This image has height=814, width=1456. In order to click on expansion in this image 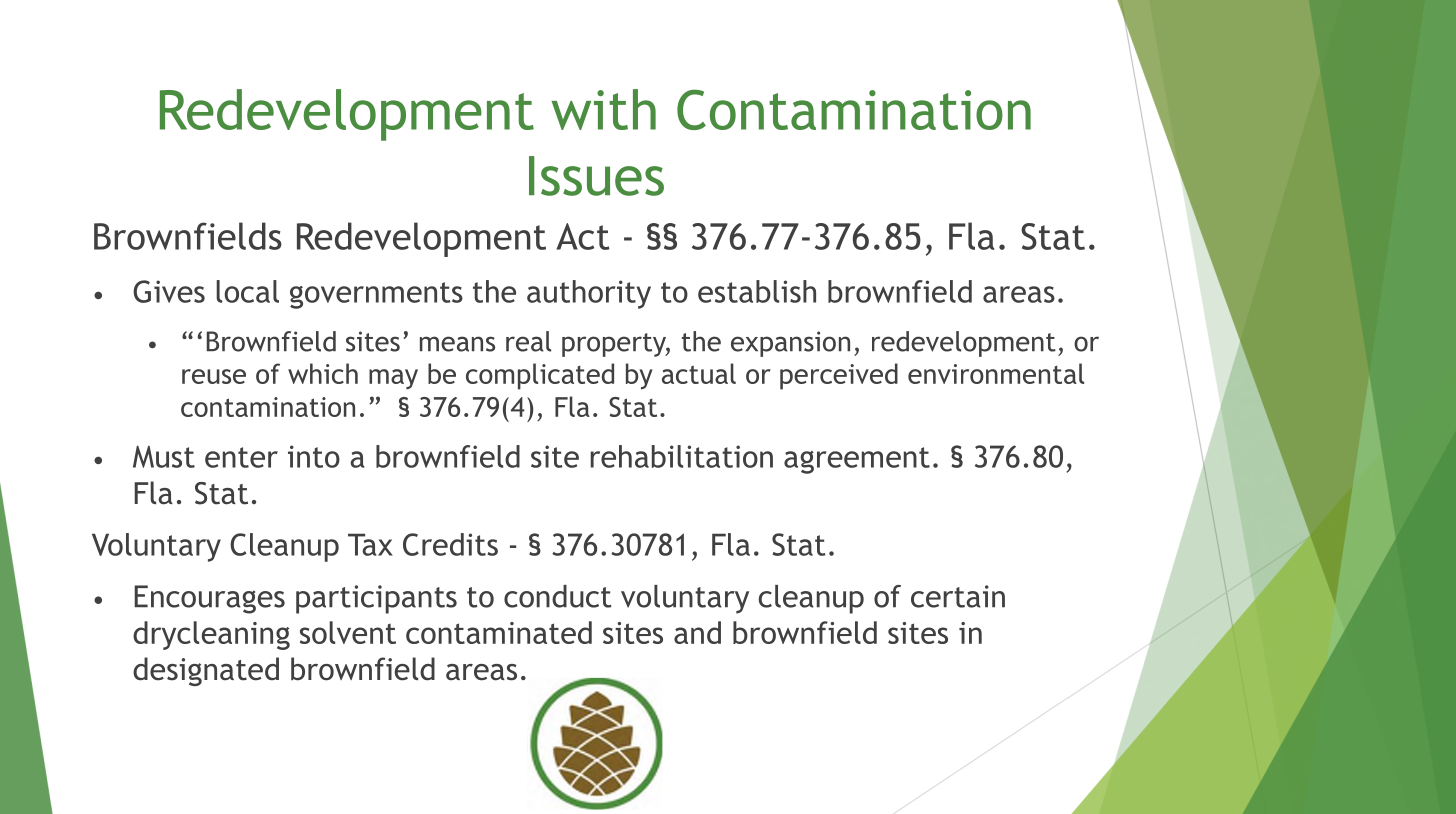, I will do `click(790, 344)`.
